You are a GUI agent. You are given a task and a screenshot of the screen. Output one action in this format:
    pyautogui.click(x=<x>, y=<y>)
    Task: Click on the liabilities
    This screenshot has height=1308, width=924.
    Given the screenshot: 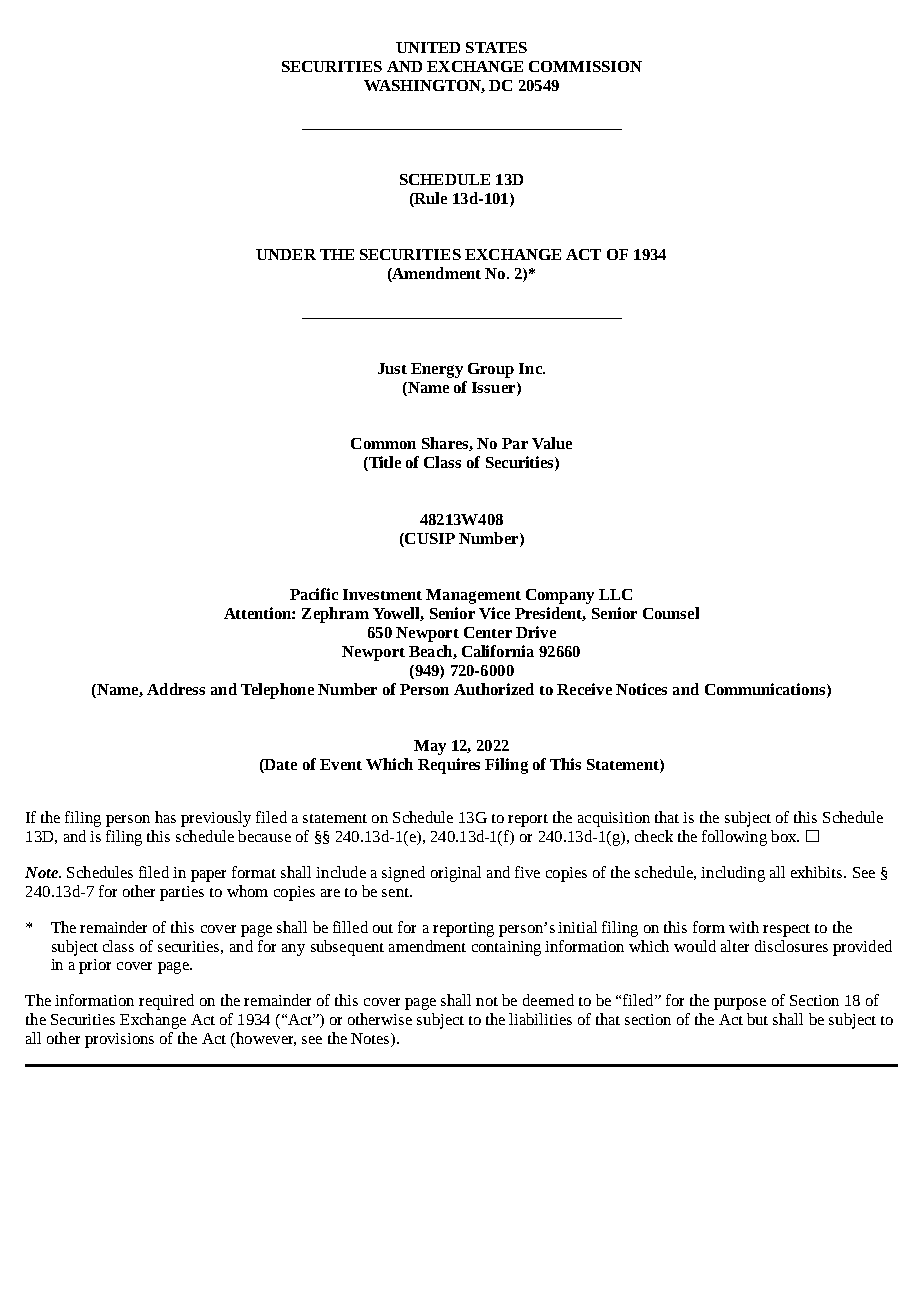 What is the action you would take?
    pyautogui.click(x=540, y=1019)
